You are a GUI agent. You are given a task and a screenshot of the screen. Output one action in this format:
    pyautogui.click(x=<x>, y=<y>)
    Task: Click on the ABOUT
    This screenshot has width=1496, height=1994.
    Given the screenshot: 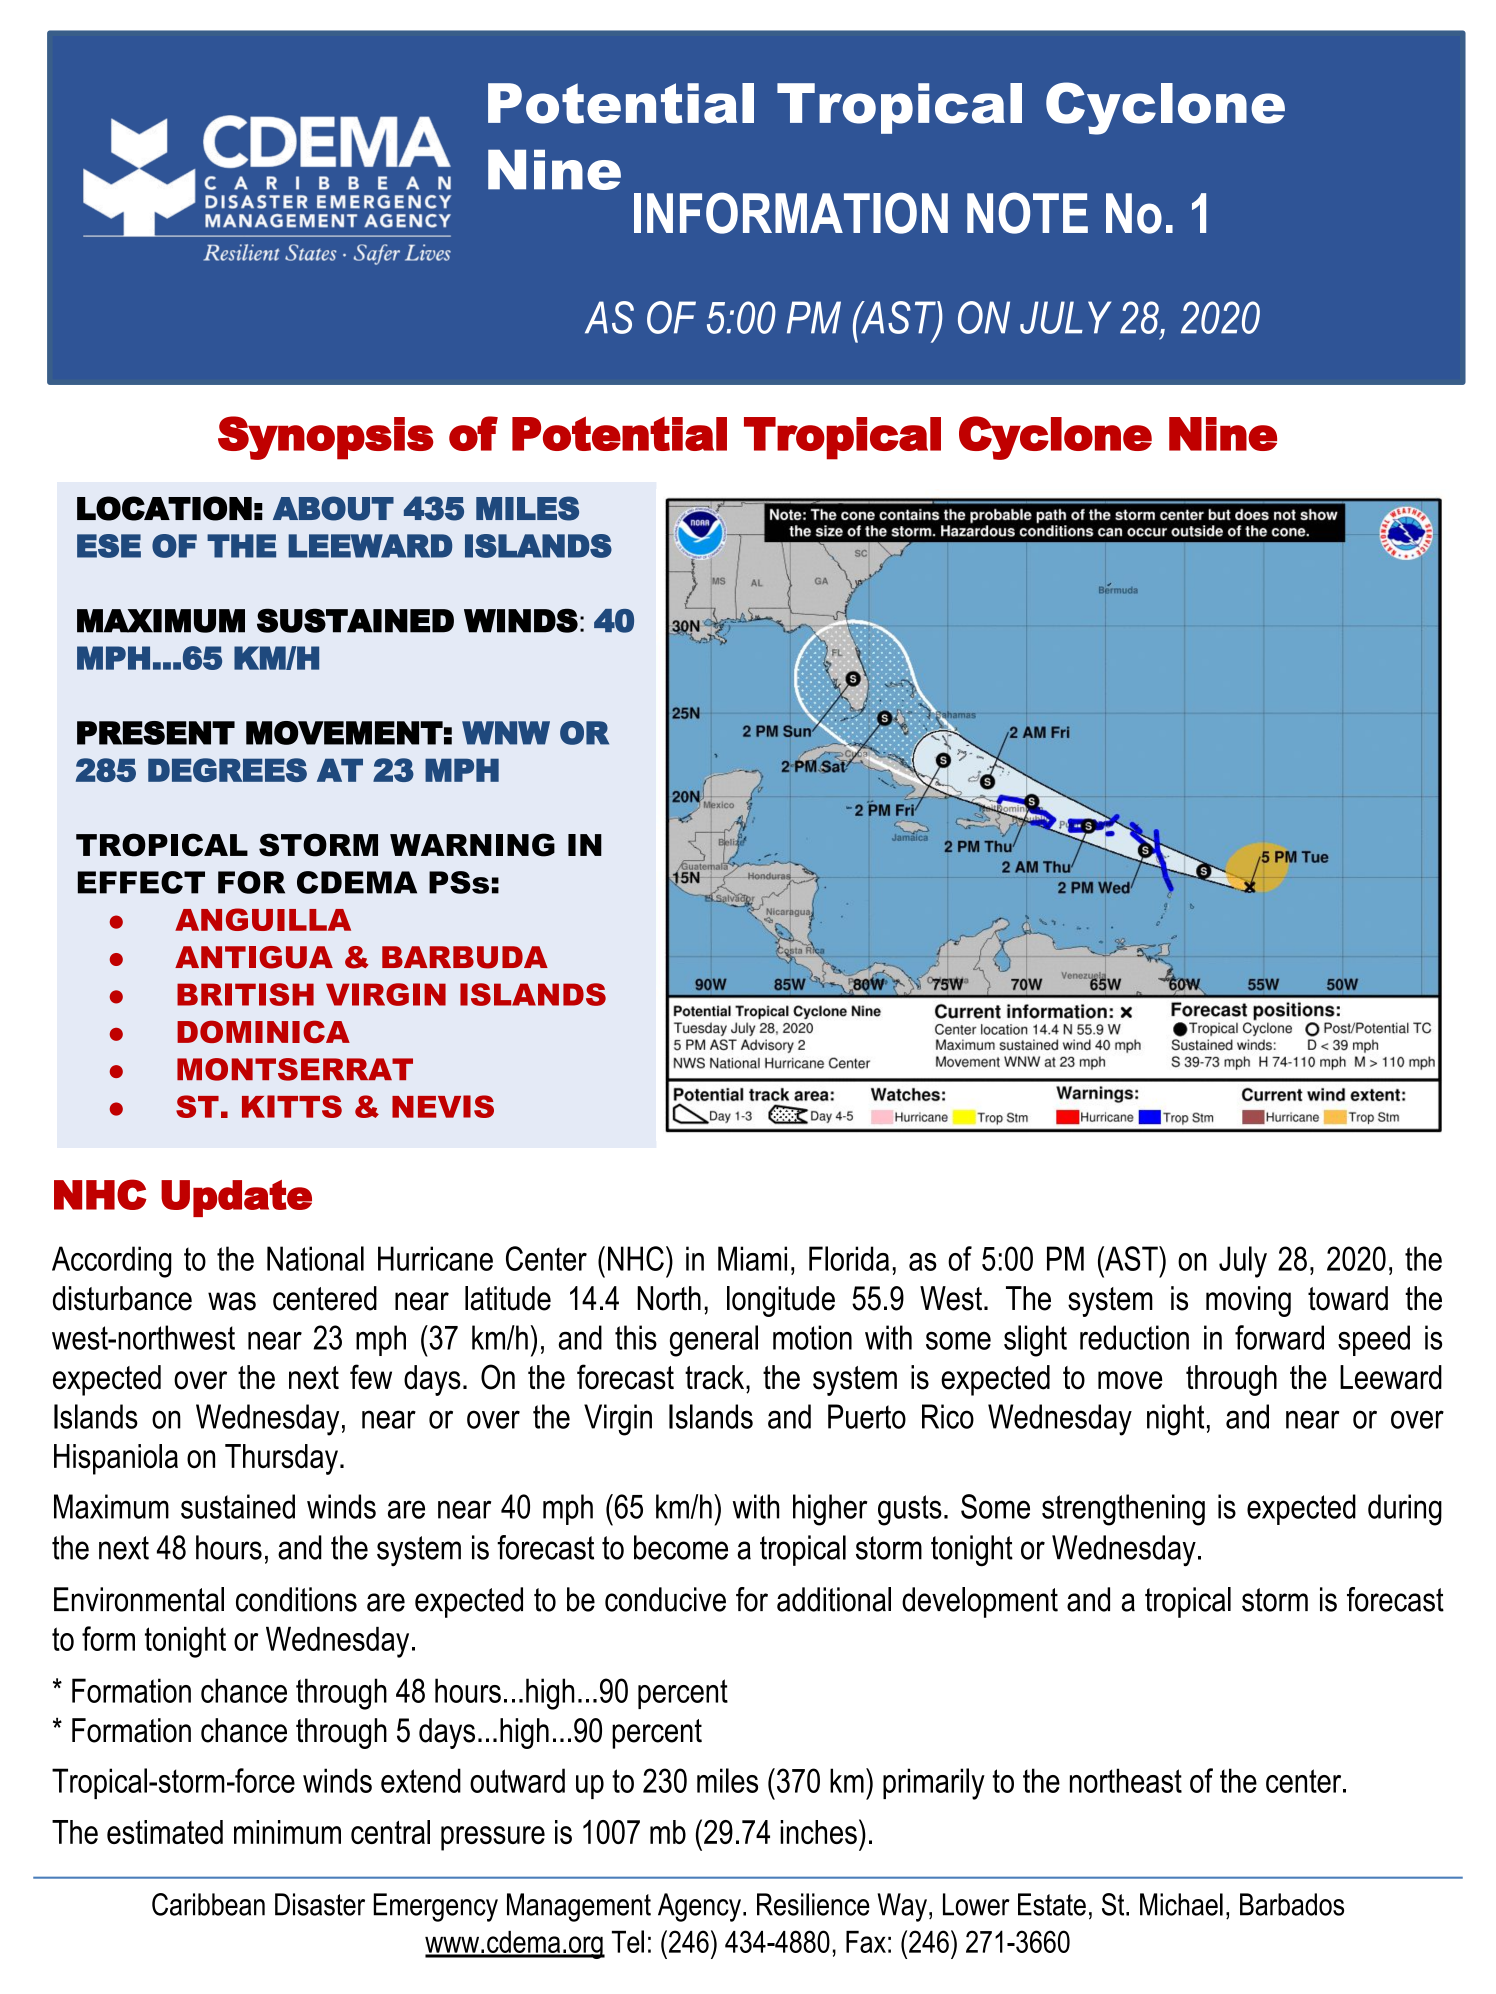 What is the action you would take?
    pyautogui.click(x=333, y=508)
